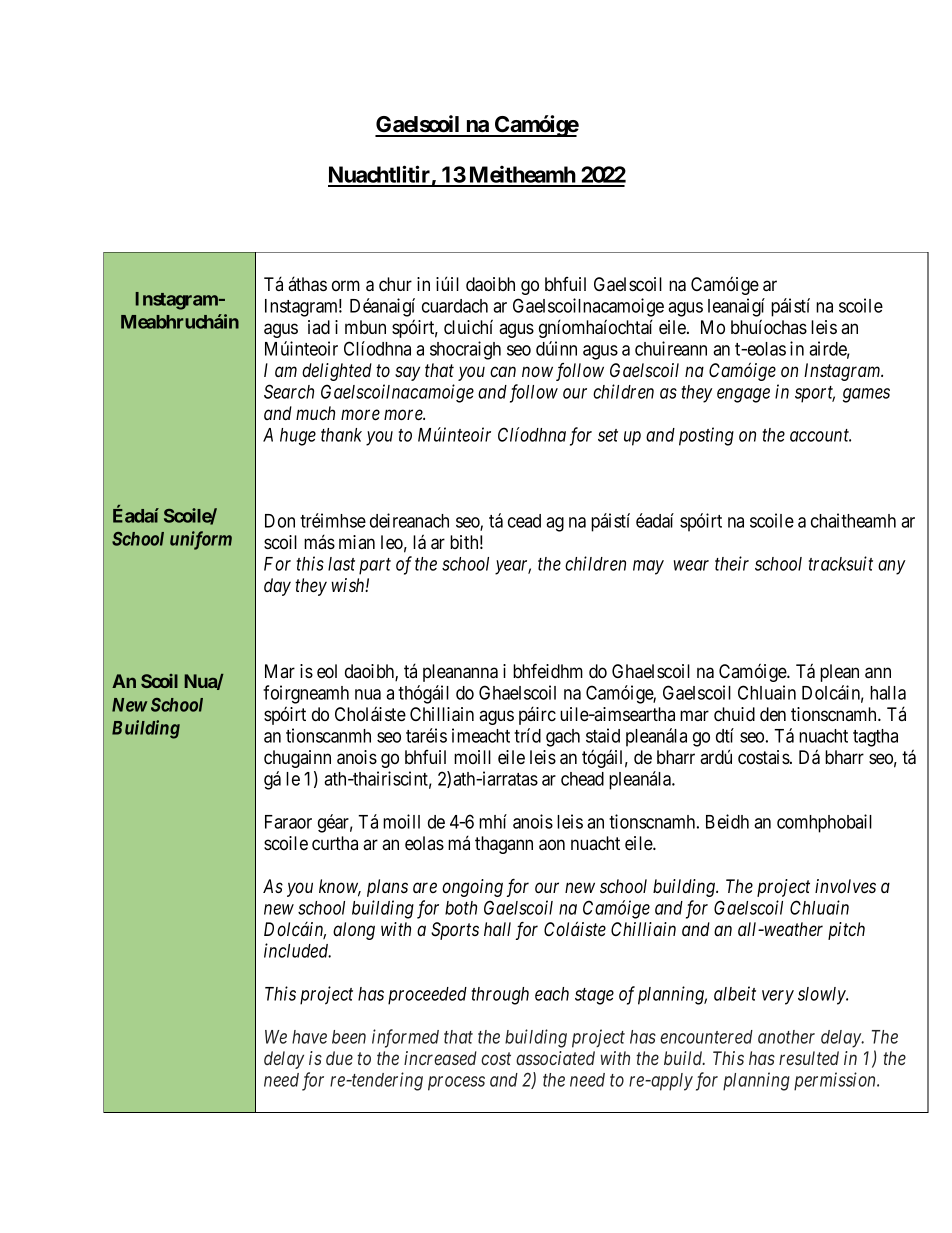 This screenshot has height=1233, width=952. Describe the element at coordinates (407, 374) in the screenshot. I see `say` at that location.
